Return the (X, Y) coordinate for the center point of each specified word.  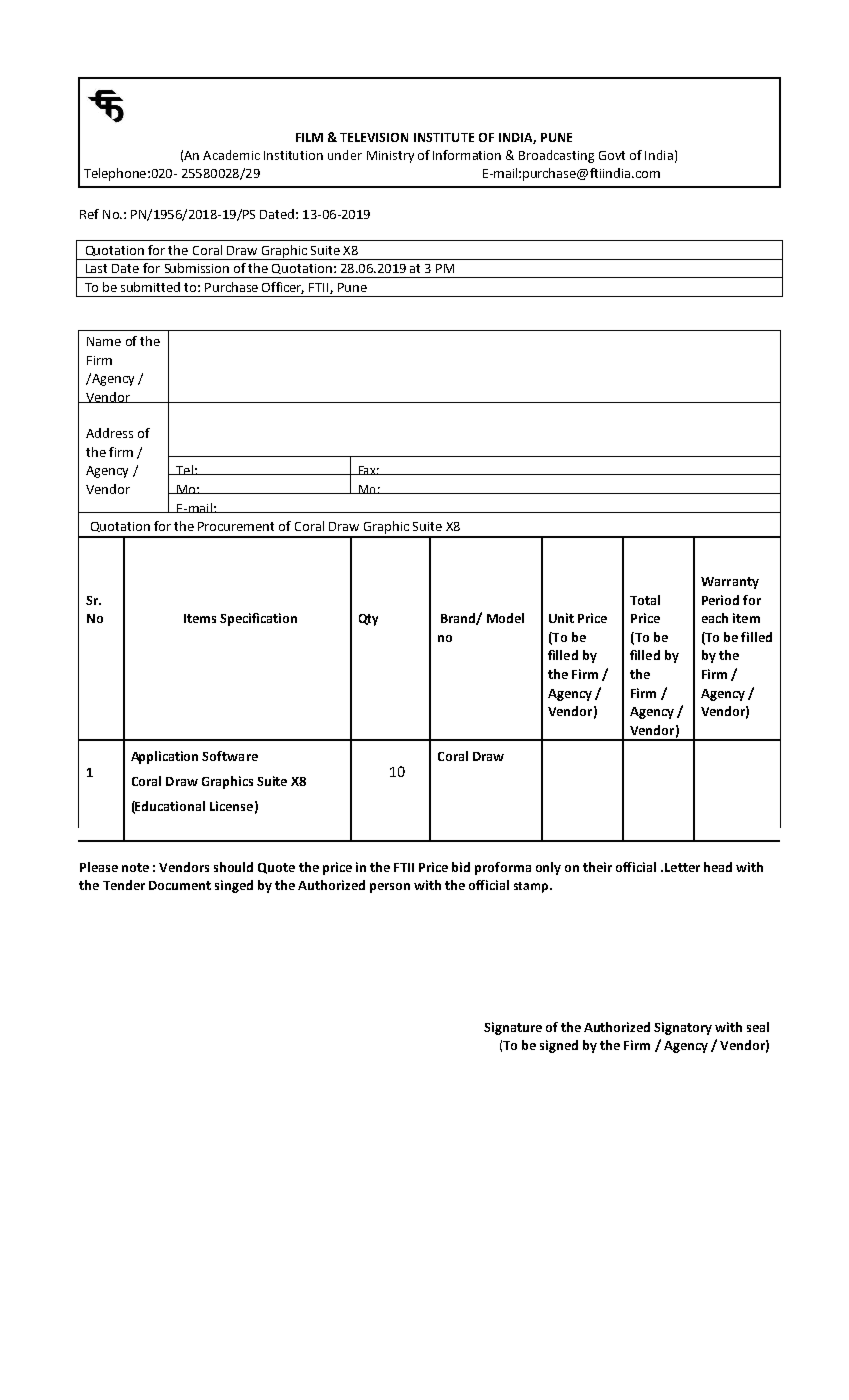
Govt (612, 155)
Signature (513, 1028)
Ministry (390, 157)
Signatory (683, 1028)
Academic (231, 155)
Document (180, 885)
